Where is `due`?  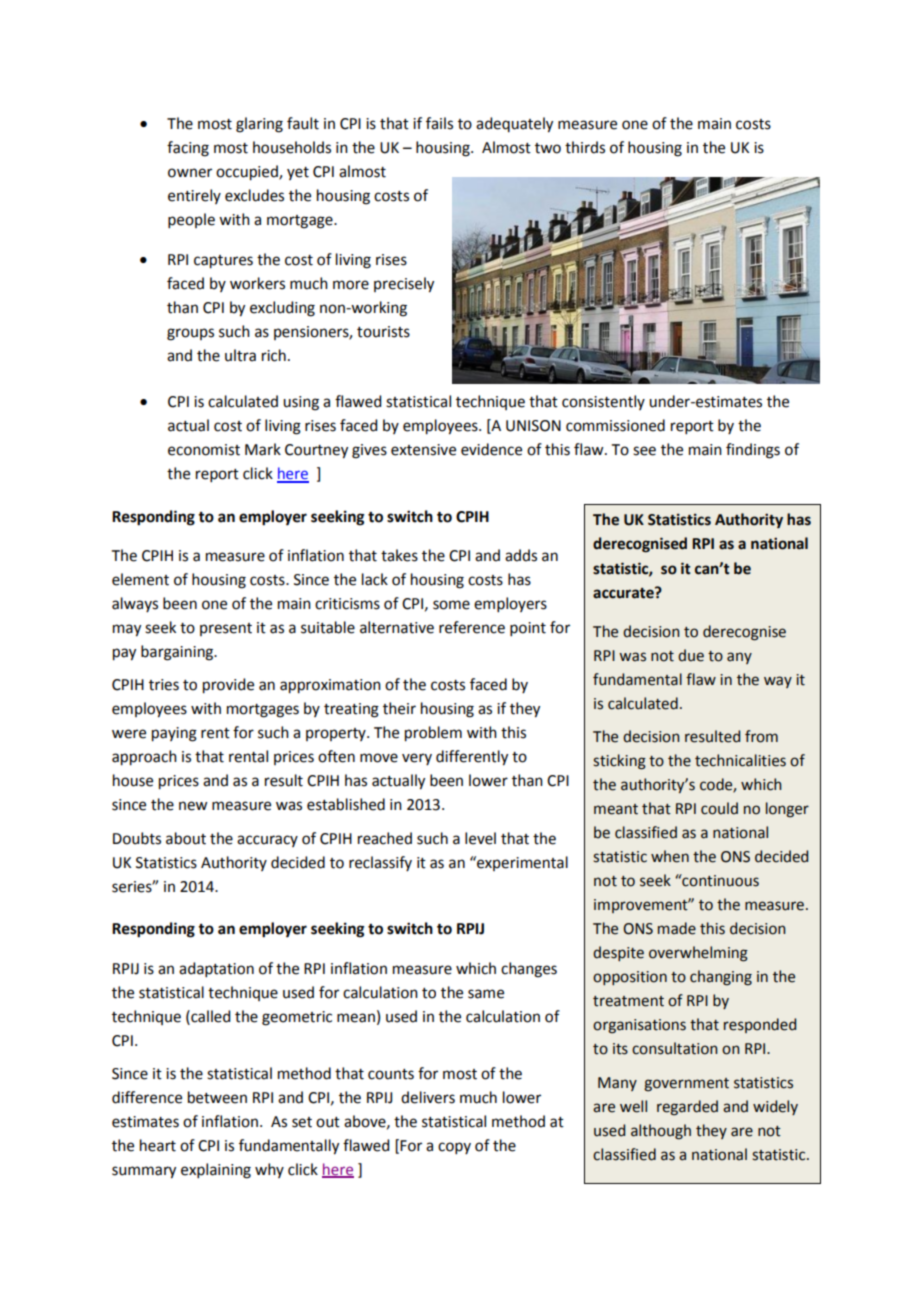
due is located at coordinates (691, 655).
